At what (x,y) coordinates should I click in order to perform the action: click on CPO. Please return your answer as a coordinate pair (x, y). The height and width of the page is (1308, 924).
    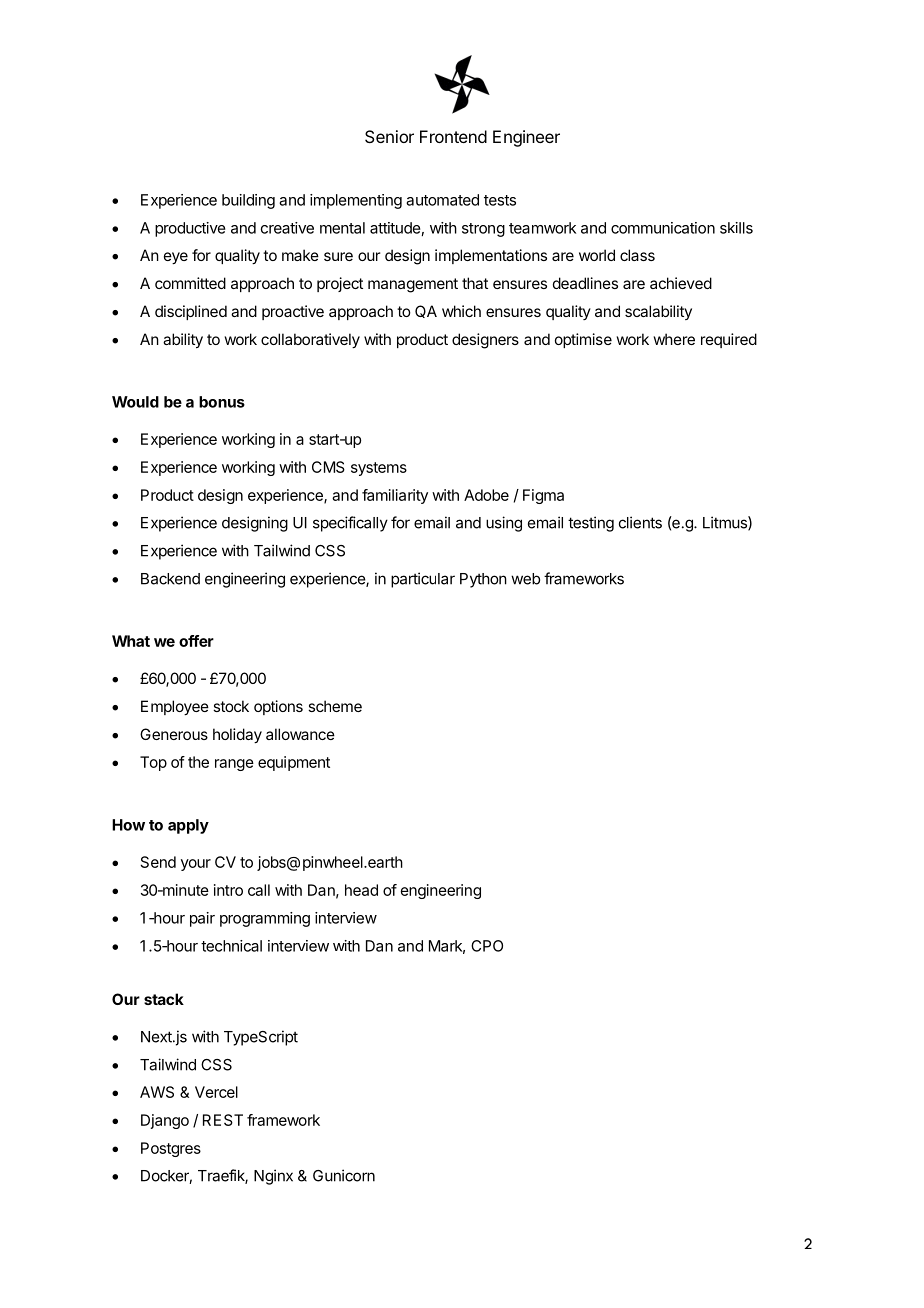
    Looking at the image, I should click on (487, 946).
